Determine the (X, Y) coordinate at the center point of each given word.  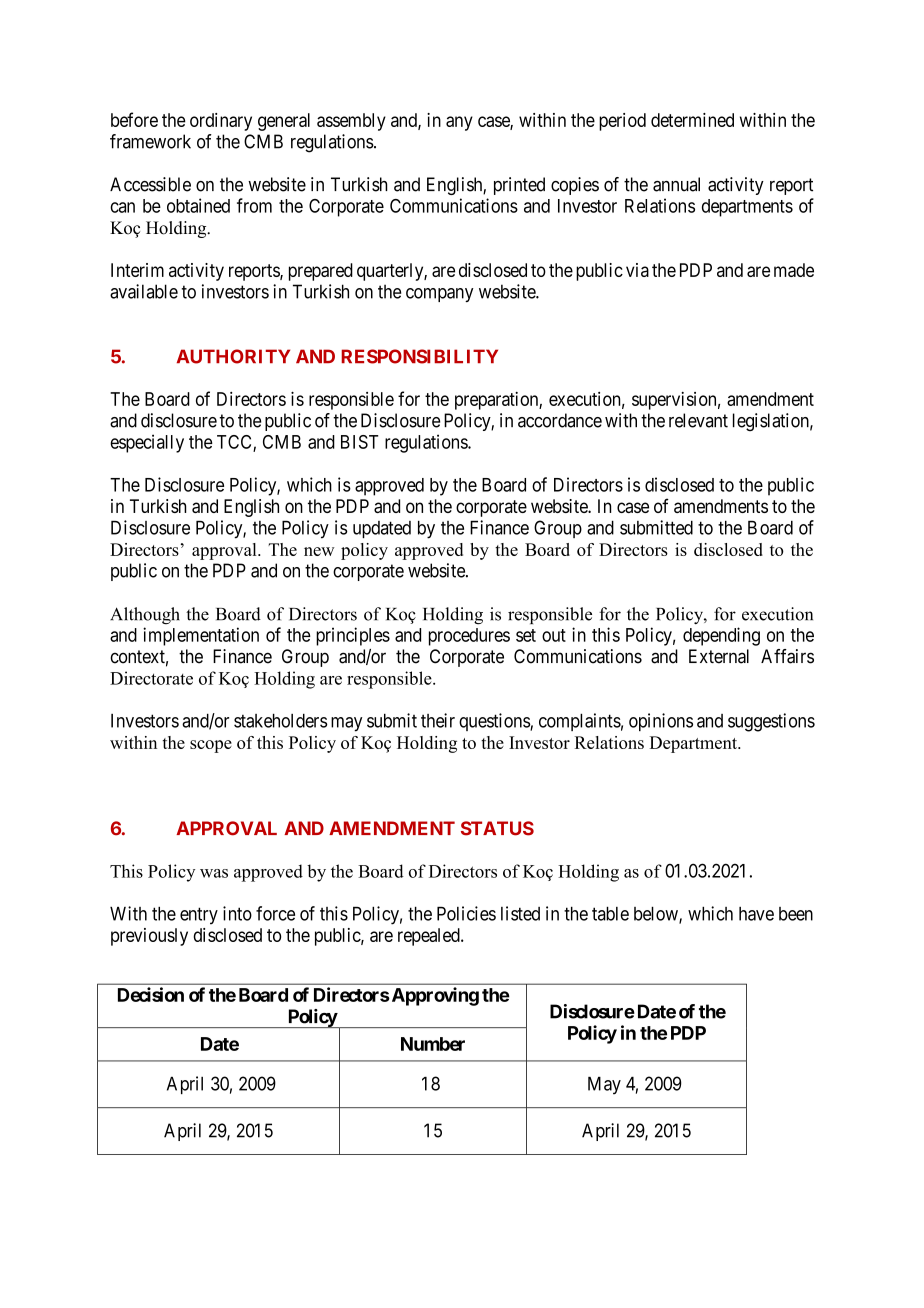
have (756, 914)
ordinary (221, 122)
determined (692, 120)
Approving (434, 996)
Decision (151, 994)
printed (519, 186)
